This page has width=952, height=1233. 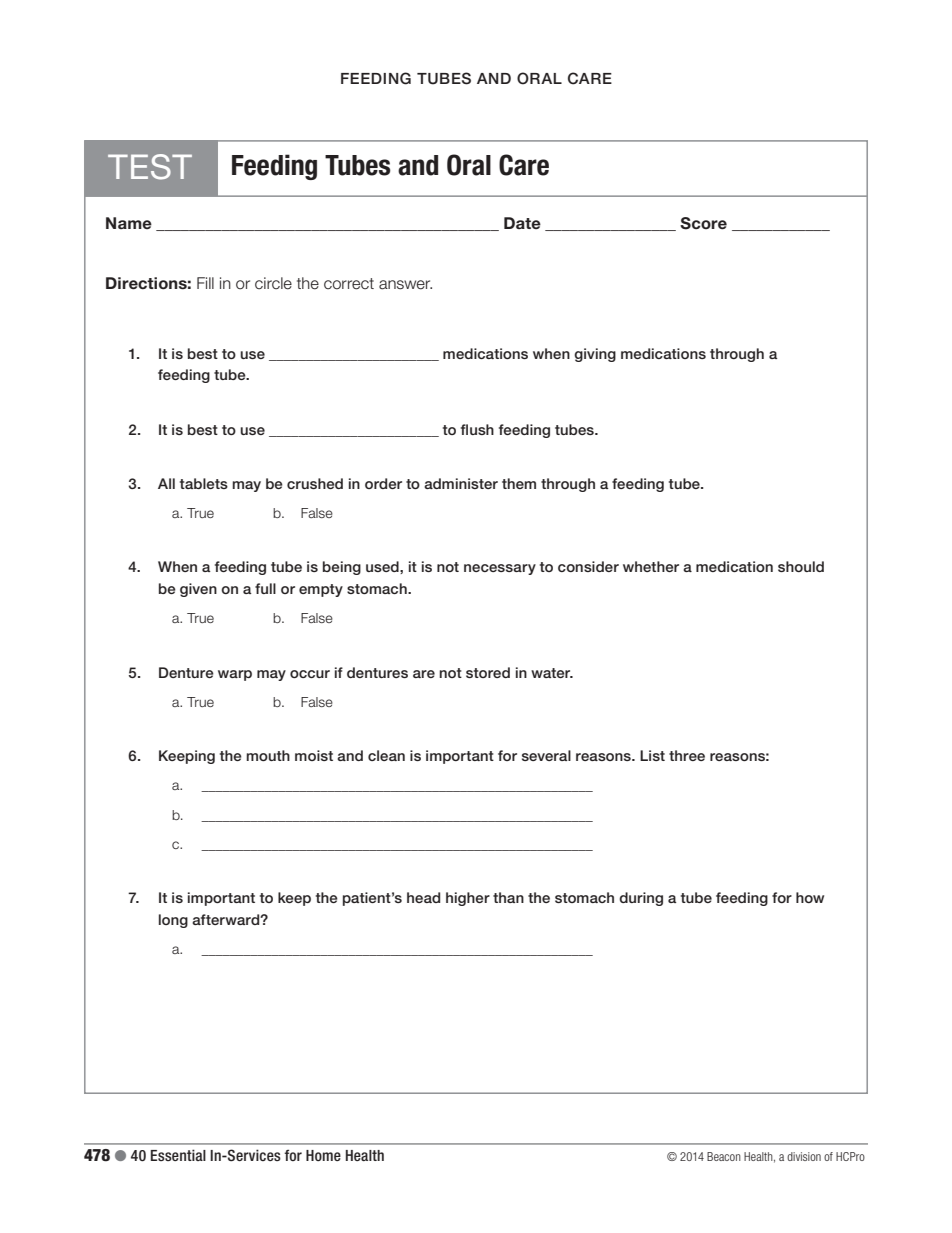 What do you see at coordinates (500, 569) in the page?
I see `necessary` at bounding box center [500, 569].
